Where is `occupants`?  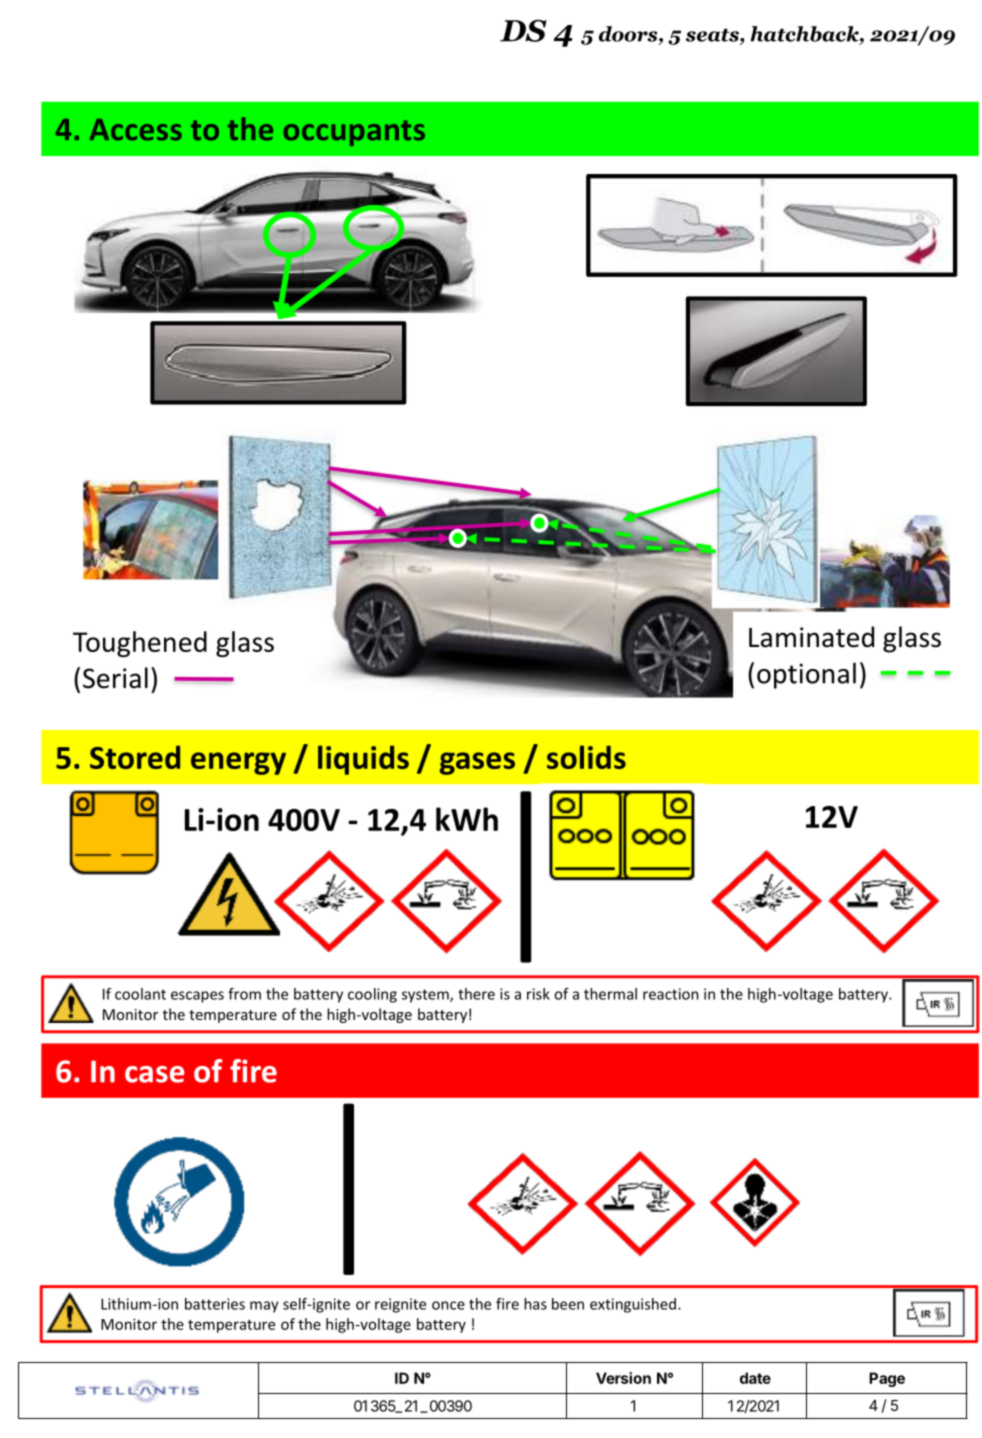 occupants is located at coordinates (354, 133).
